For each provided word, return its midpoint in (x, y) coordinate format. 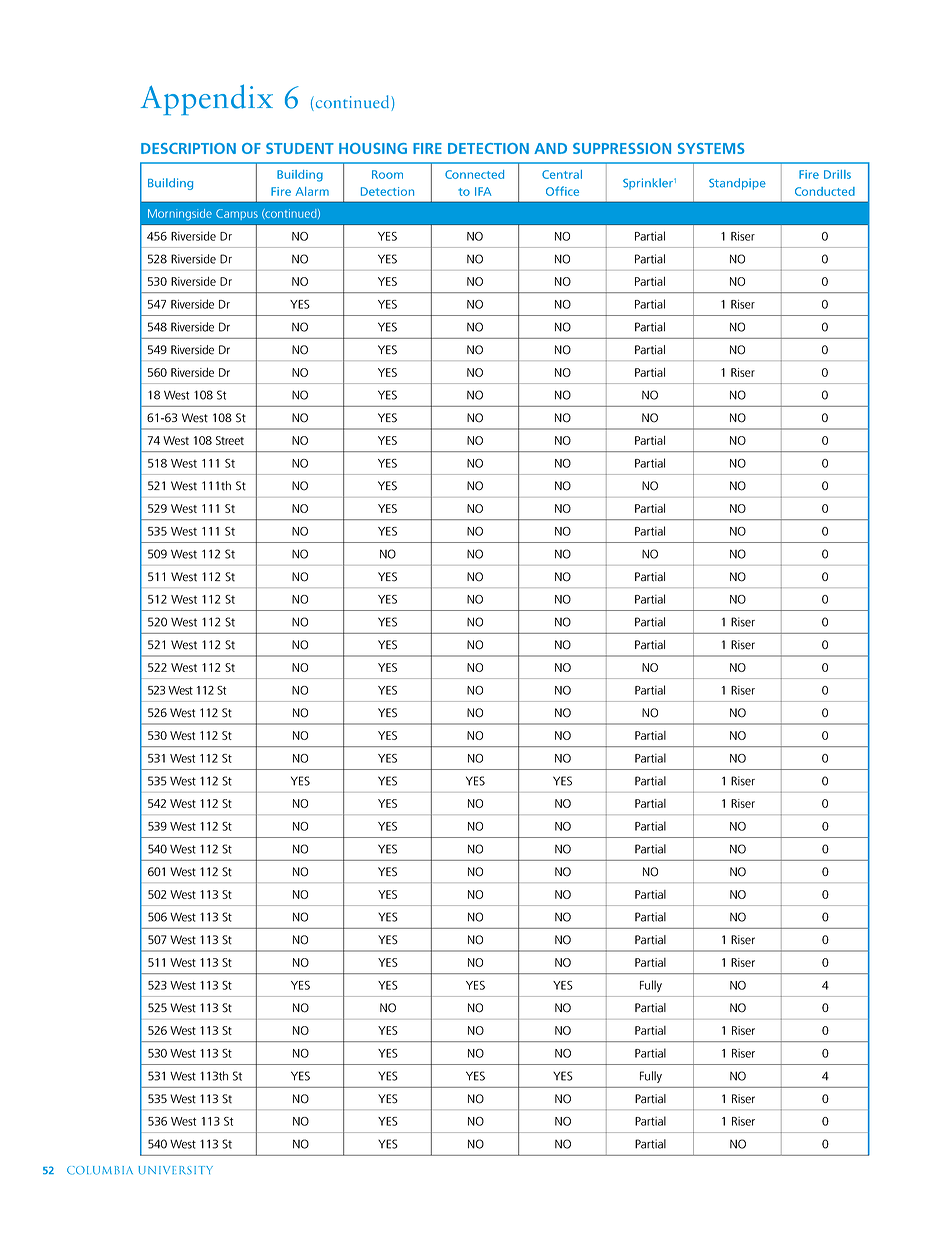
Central (562, 174)
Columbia (100, 1170)
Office (562, 191)
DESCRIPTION (188, 148)
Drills (837, 174)
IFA (483, 191)
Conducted (825, 191)
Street (230, 440)
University (175, 1170)
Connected (474, 174)
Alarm (312, 191)
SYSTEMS (711, 148)
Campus (237, 214)
